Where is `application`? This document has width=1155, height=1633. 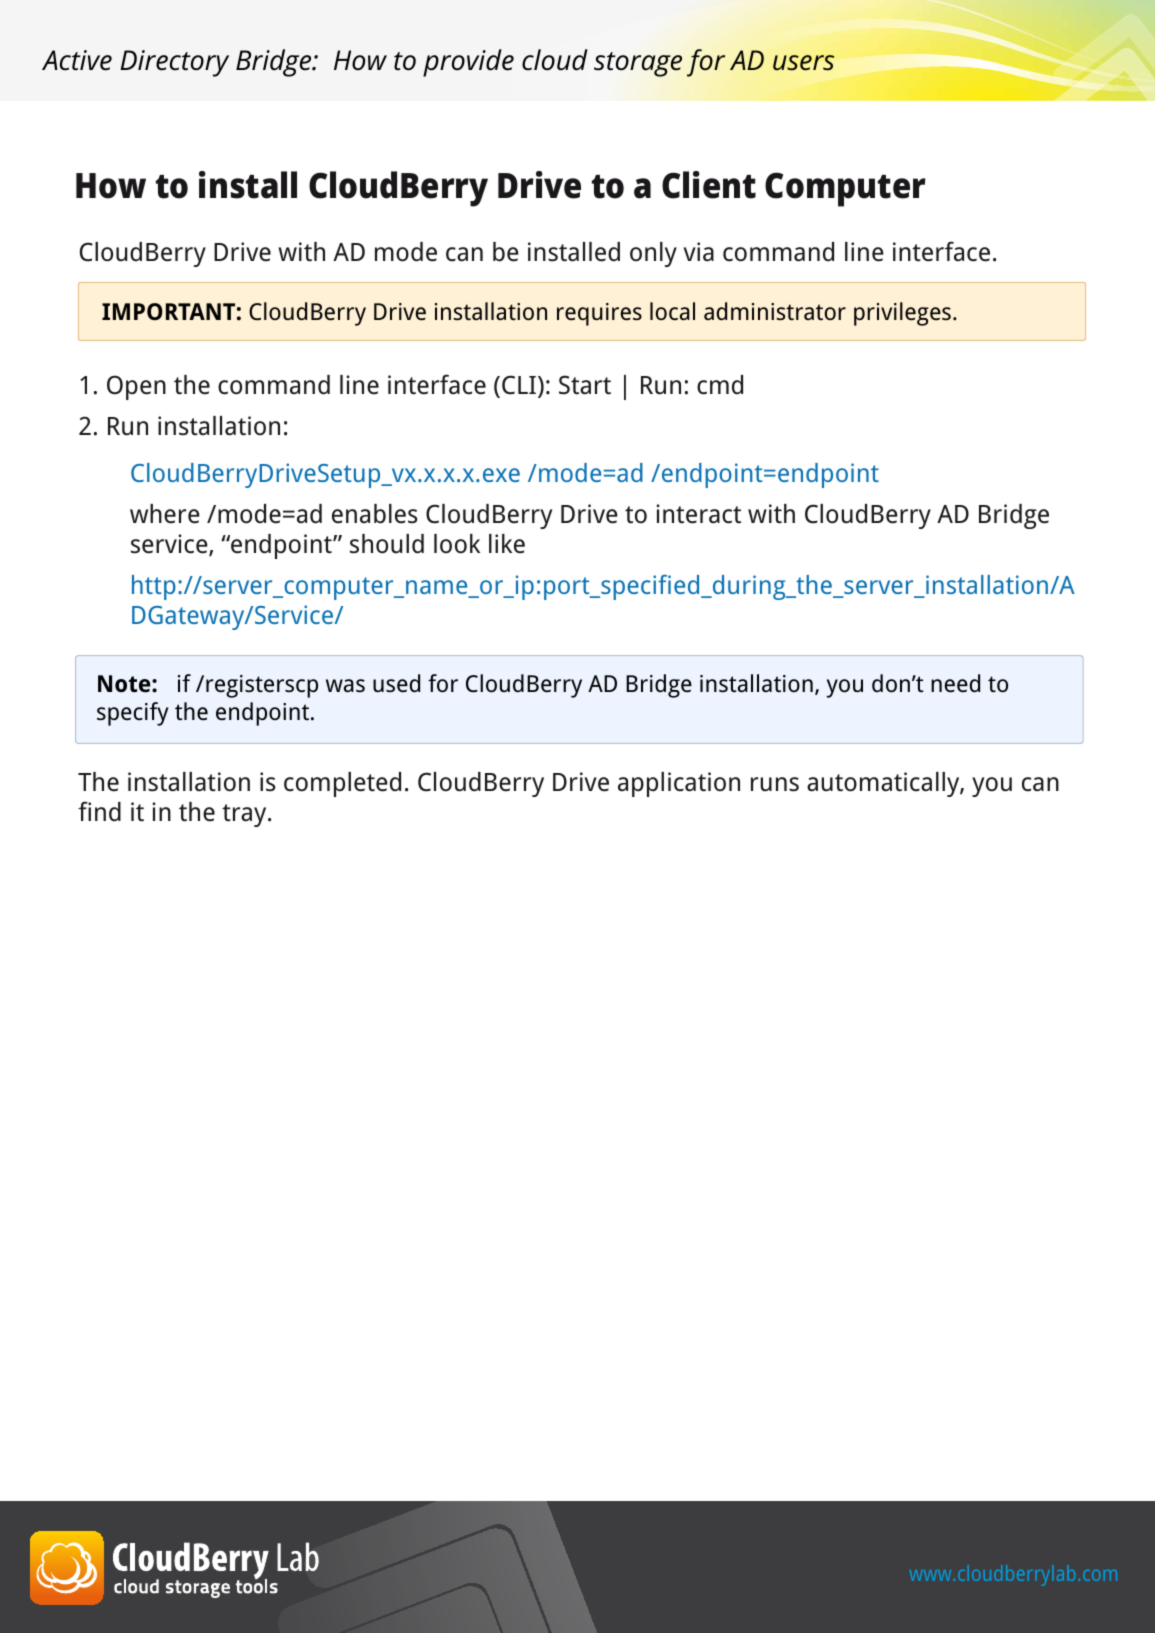 application is located at coordinates (679, 784).
